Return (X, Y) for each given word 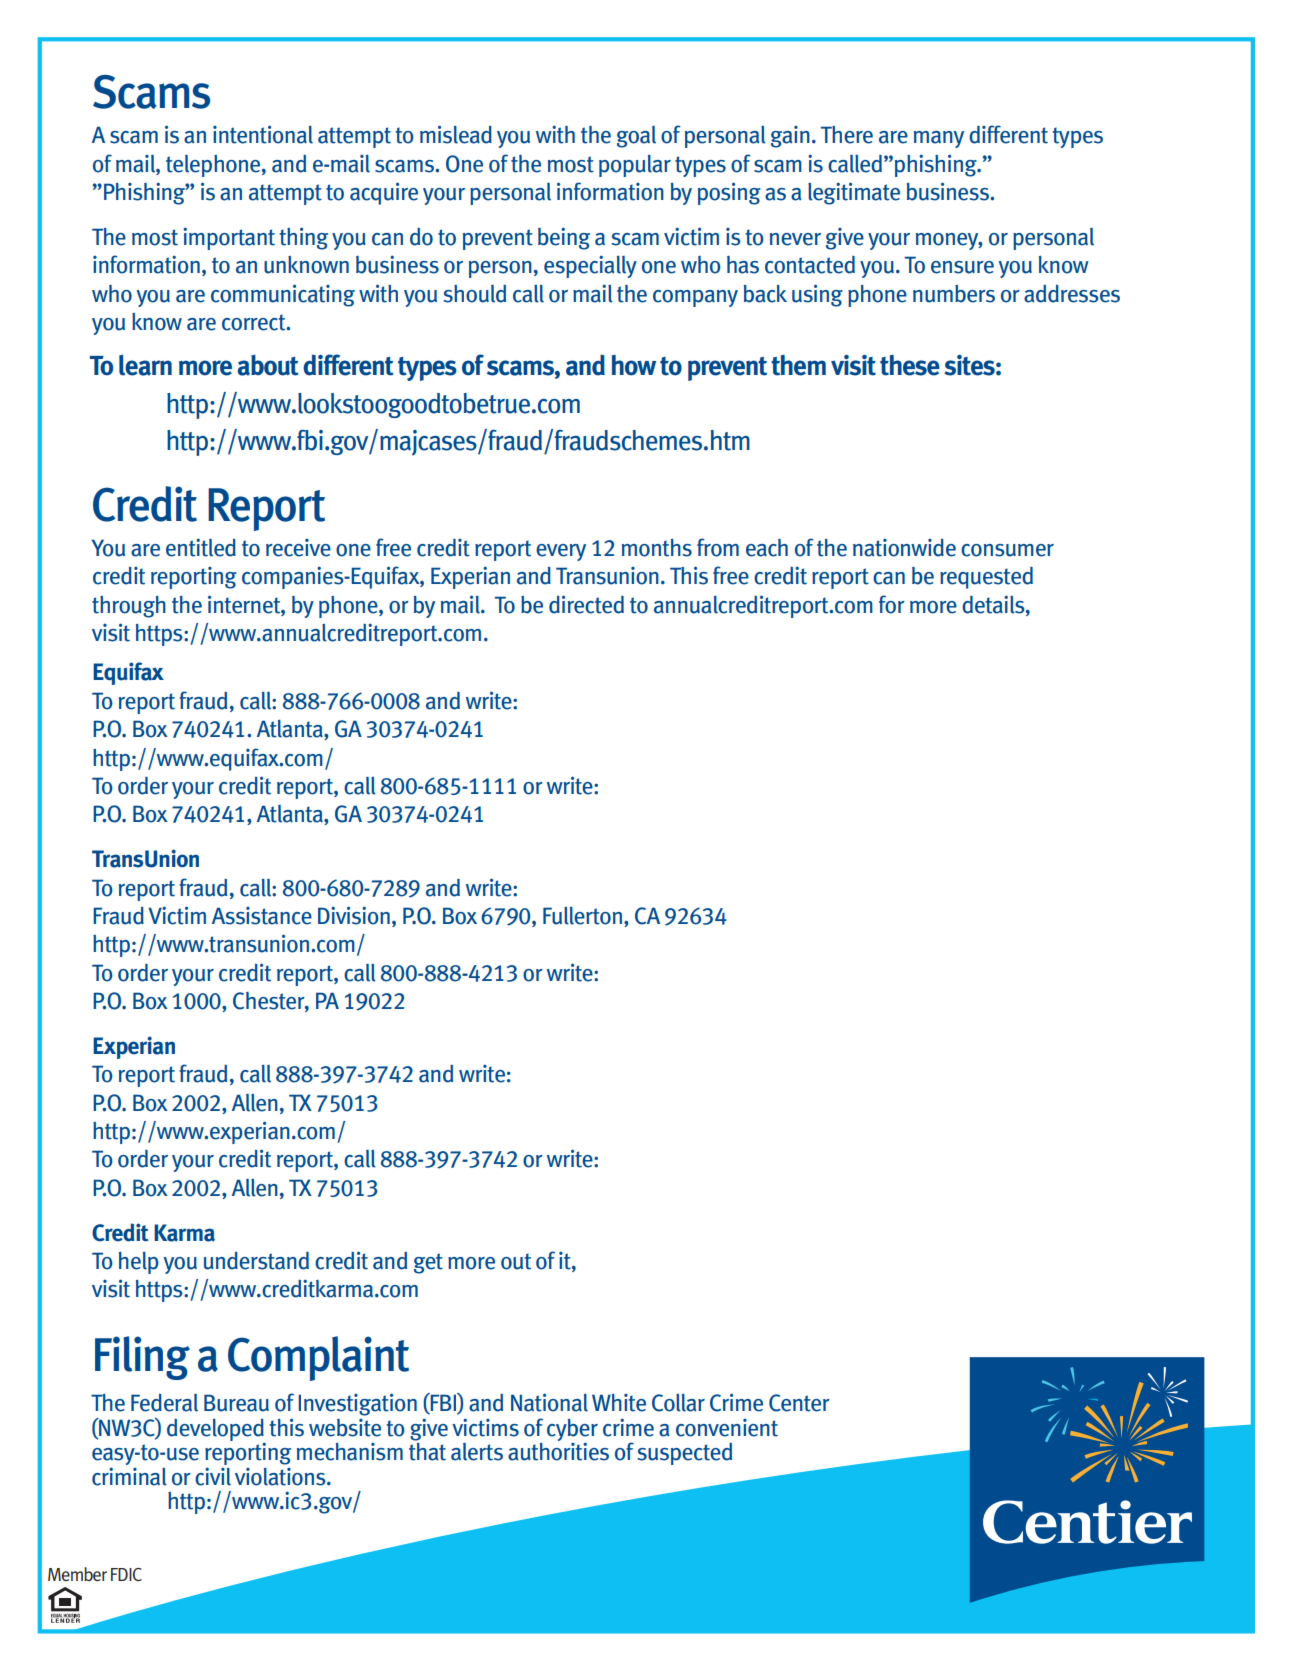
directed (586, 604)
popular (635, 165)
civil (213, 1476)
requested (986, 578)
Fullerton (582, 915)
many (939, 139)
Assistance (262, 916)
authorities (558, 1450)
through (129, 607)
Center (799, 1403)
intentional (263, 134)
